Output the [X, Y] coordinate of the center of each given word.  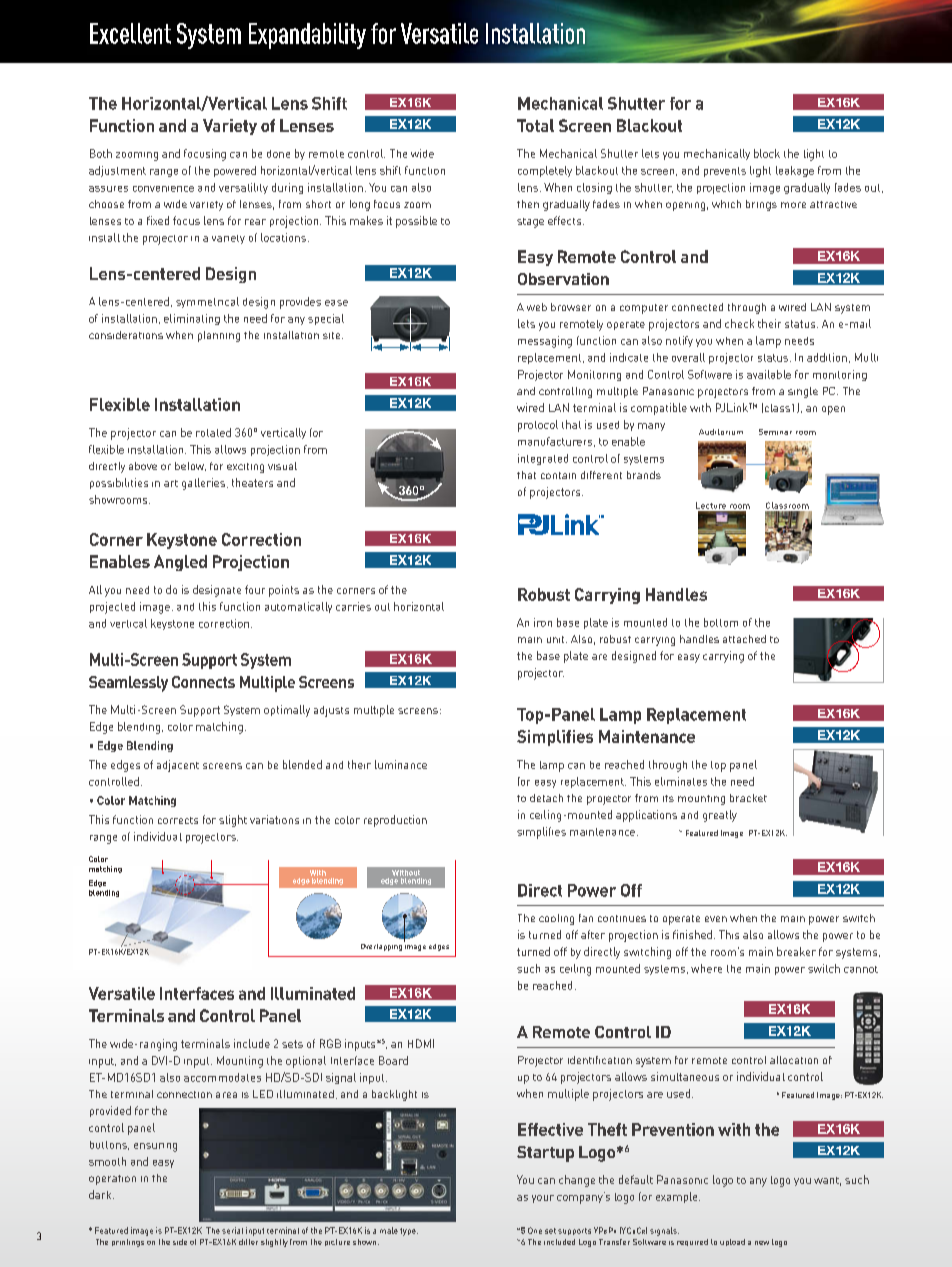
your [543, 1199]
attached [744, 639]
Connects [203, 682]
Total [535, 125]
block [767, 153]
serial [232, 1230]
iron [543, 622]
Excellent [130, 33]
